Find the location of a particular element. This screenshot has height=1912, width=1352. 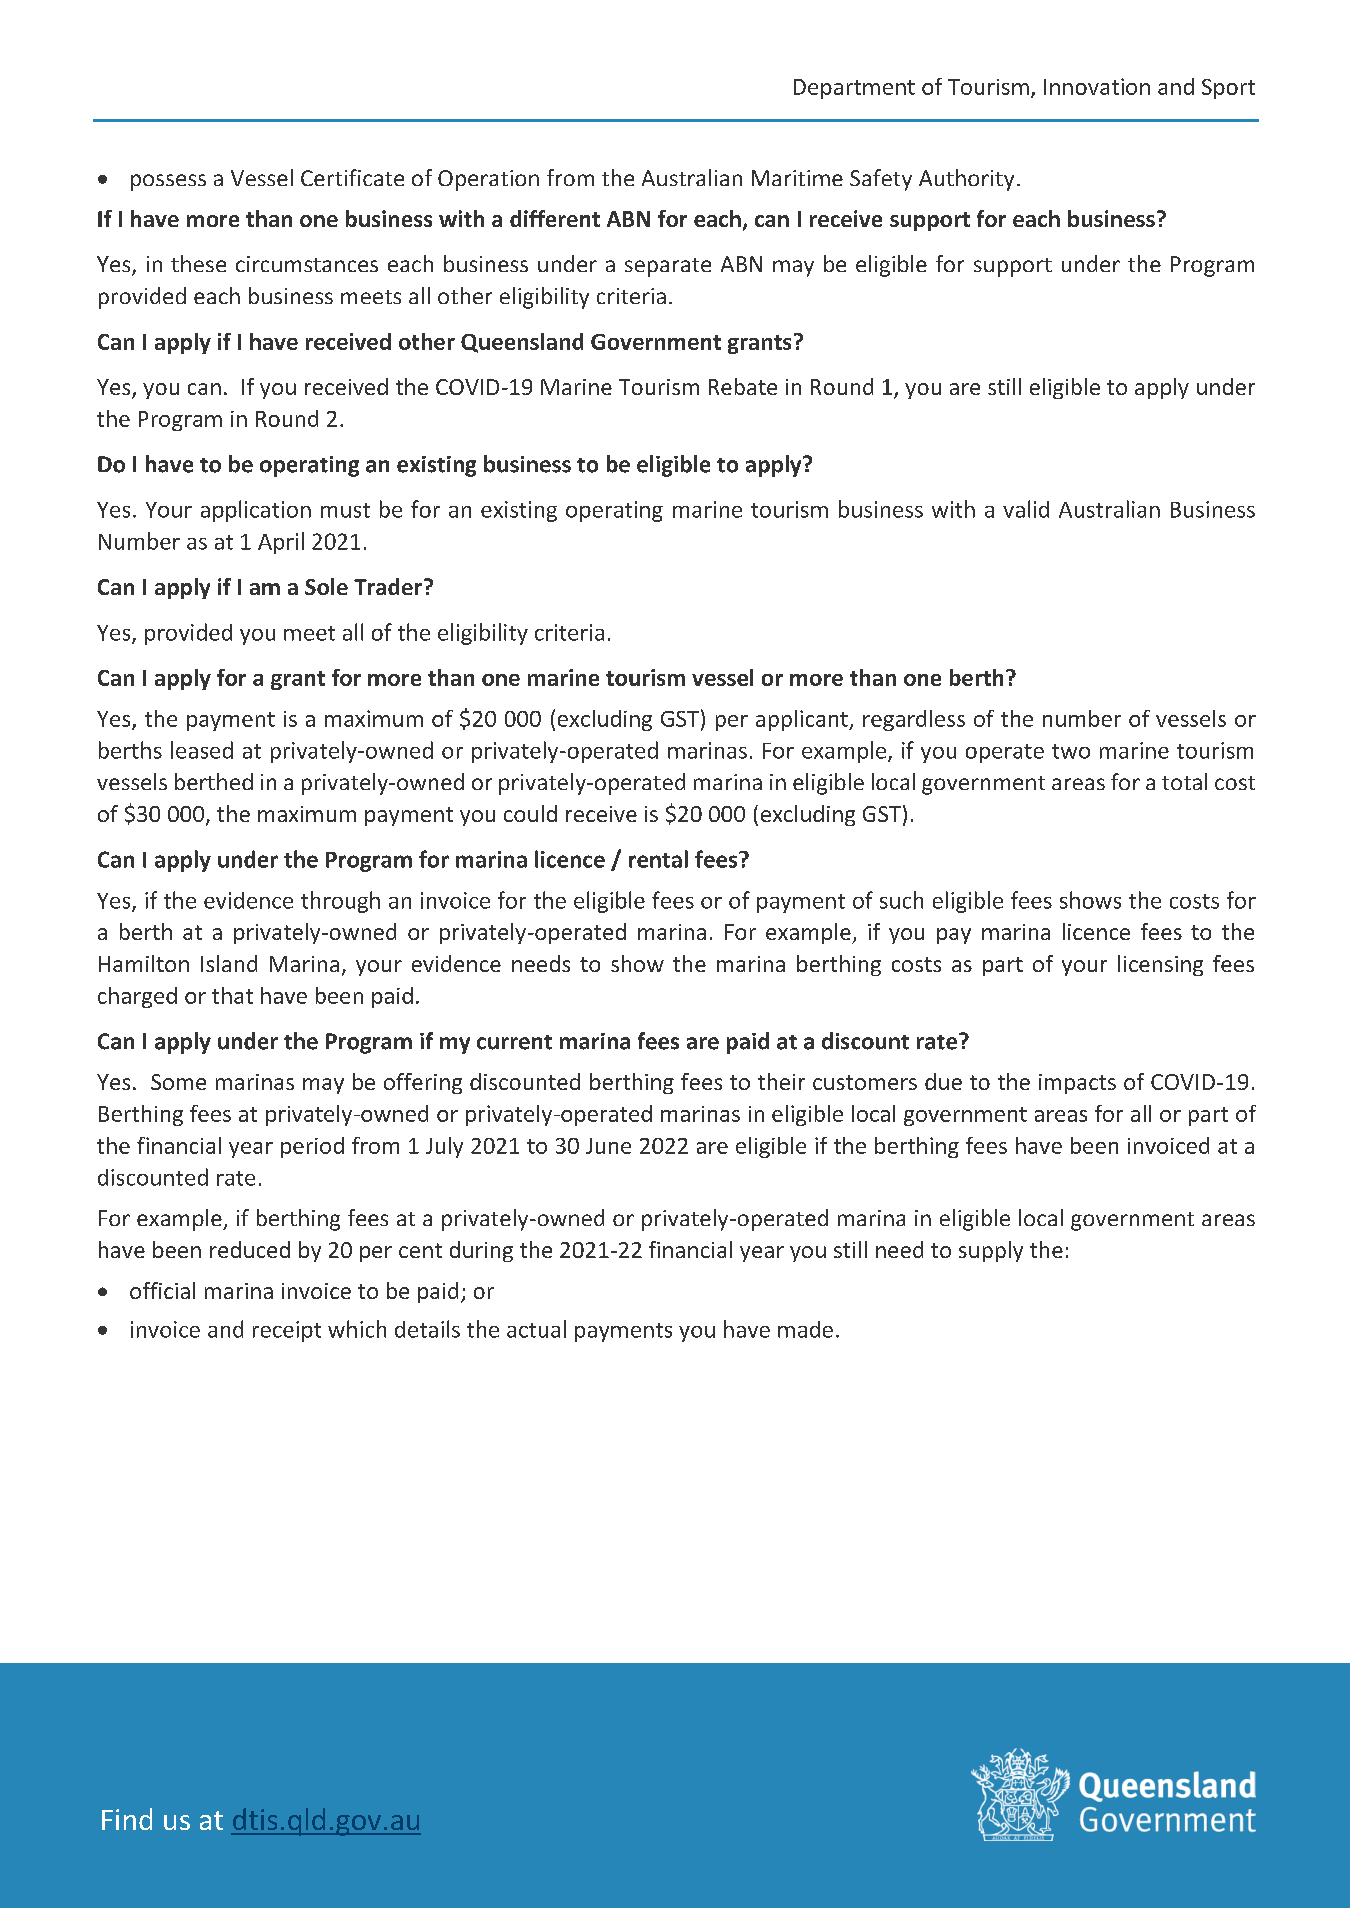

valid is located at coordinates (1026, 509).
